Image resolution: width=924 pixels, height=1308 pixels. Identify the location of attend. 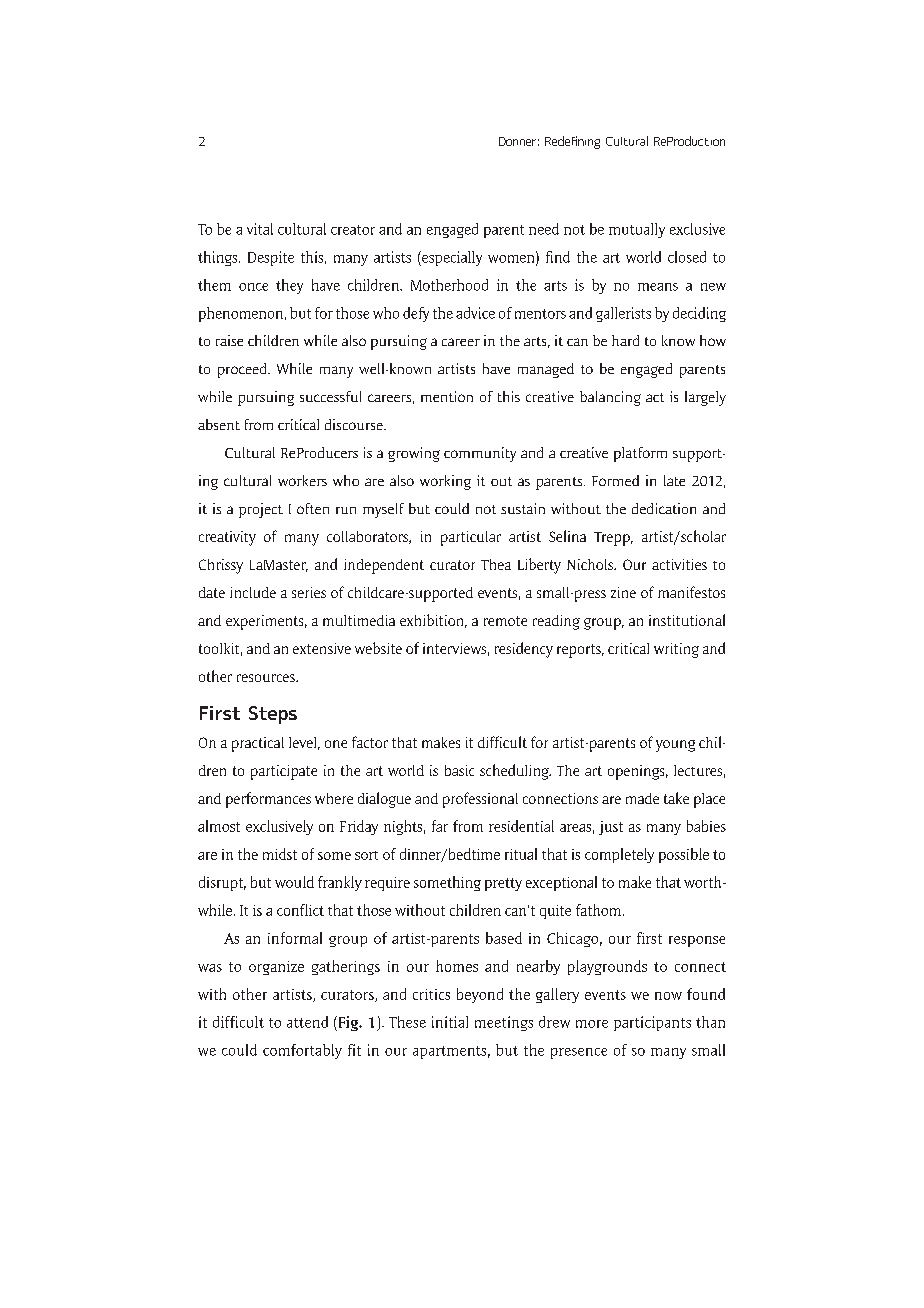
(307, 1022).
